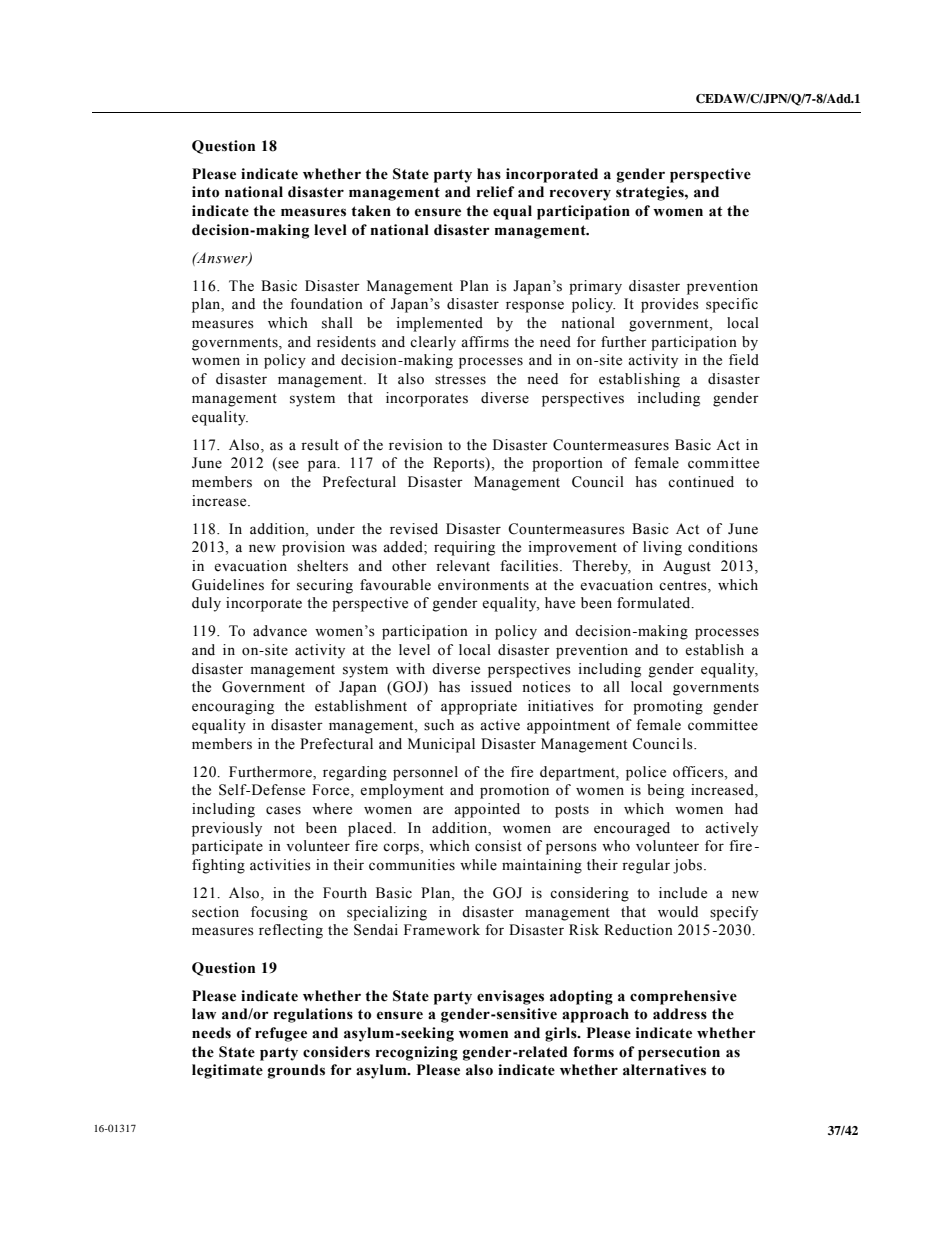  I want to click on jobs, so click(689, 866).
